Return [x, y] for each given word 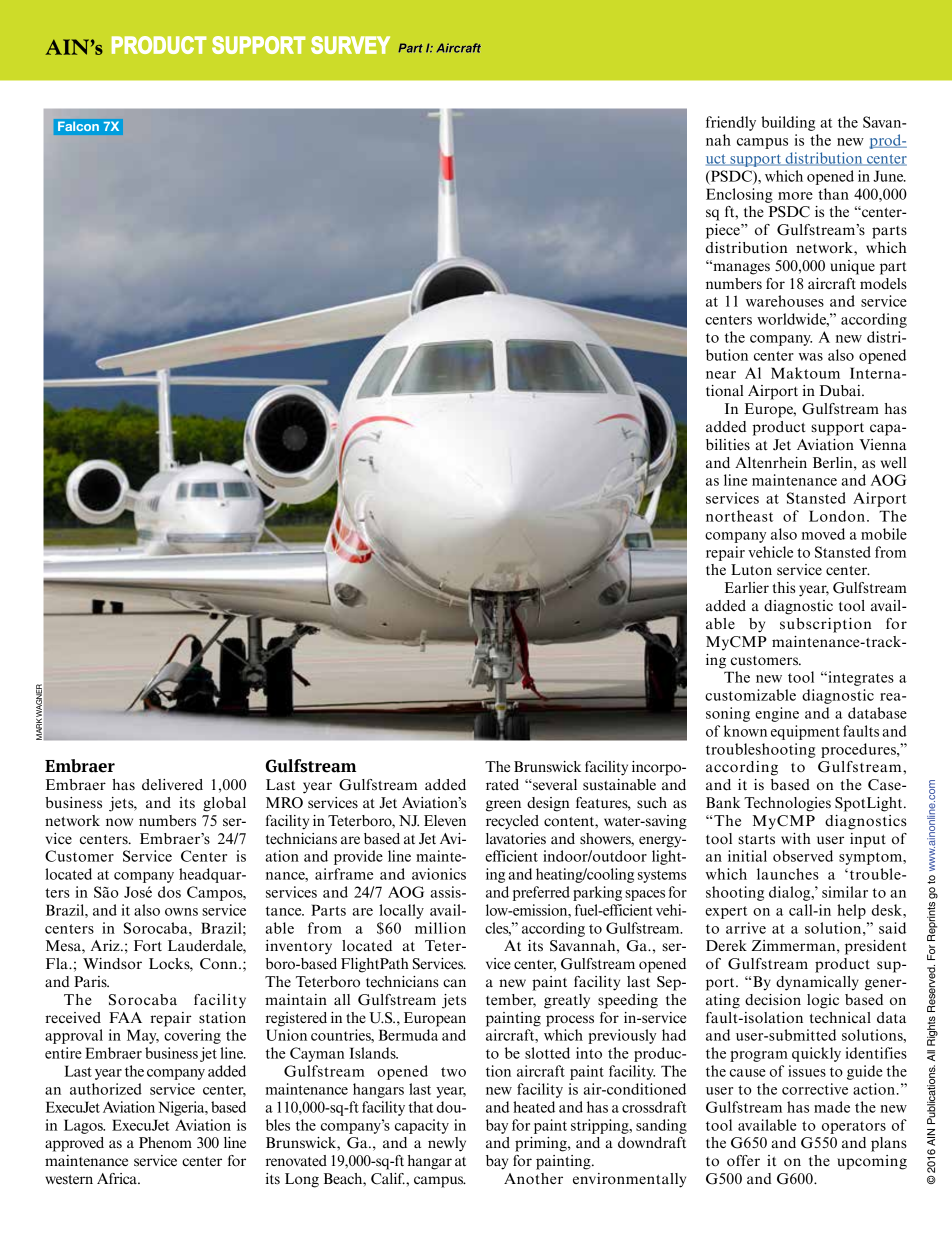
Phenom [165, 1142]
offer [743, 1161]
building [788, 123]
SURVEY [350, 45]
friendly [731, 123]
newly [447, 1144]
